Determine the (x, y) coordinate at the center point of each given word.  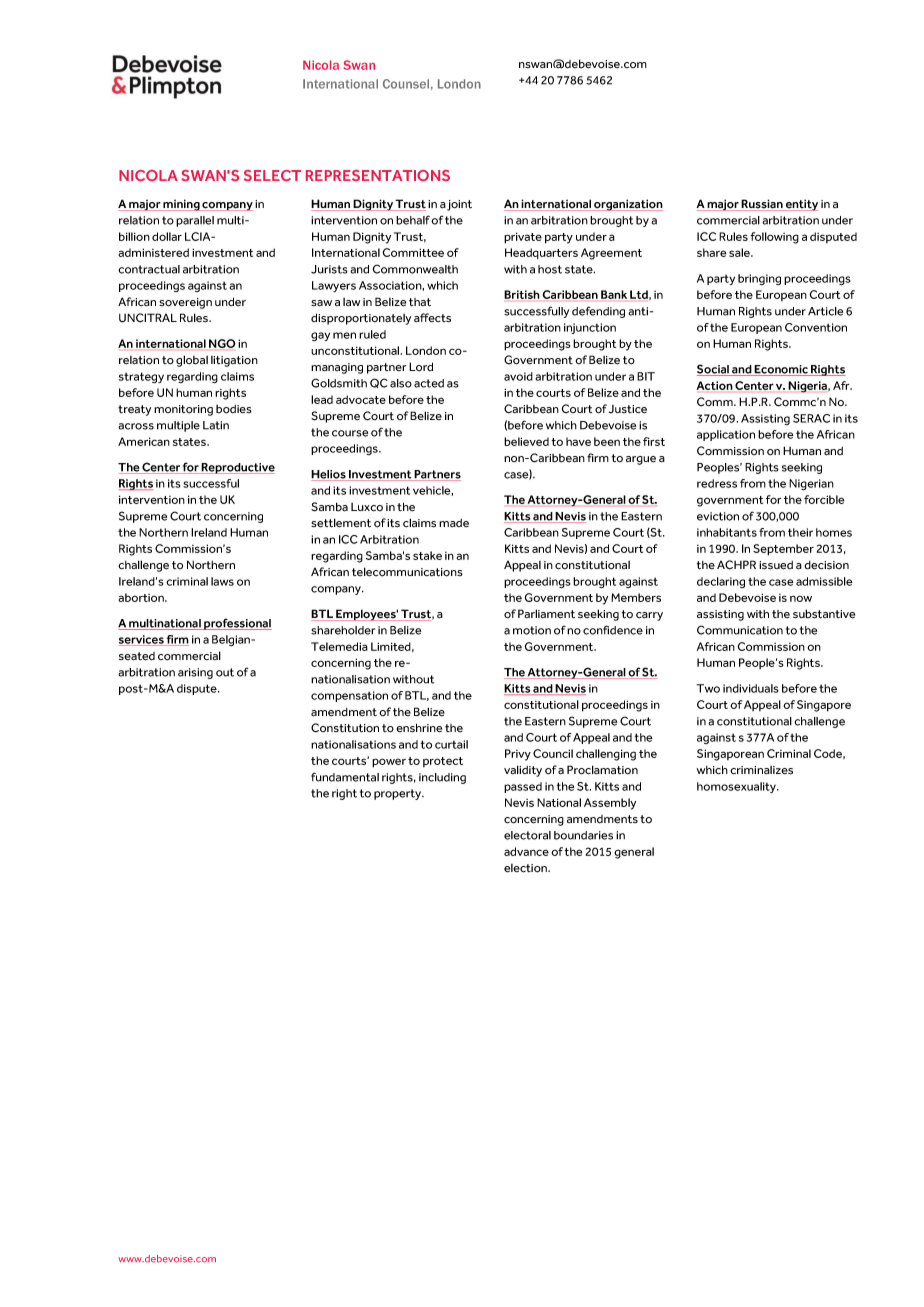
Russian (762, 205)
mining (182, 205)
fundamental (345, 777)
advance (526, 851)
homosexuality (738, 787)
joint (459, 205)
